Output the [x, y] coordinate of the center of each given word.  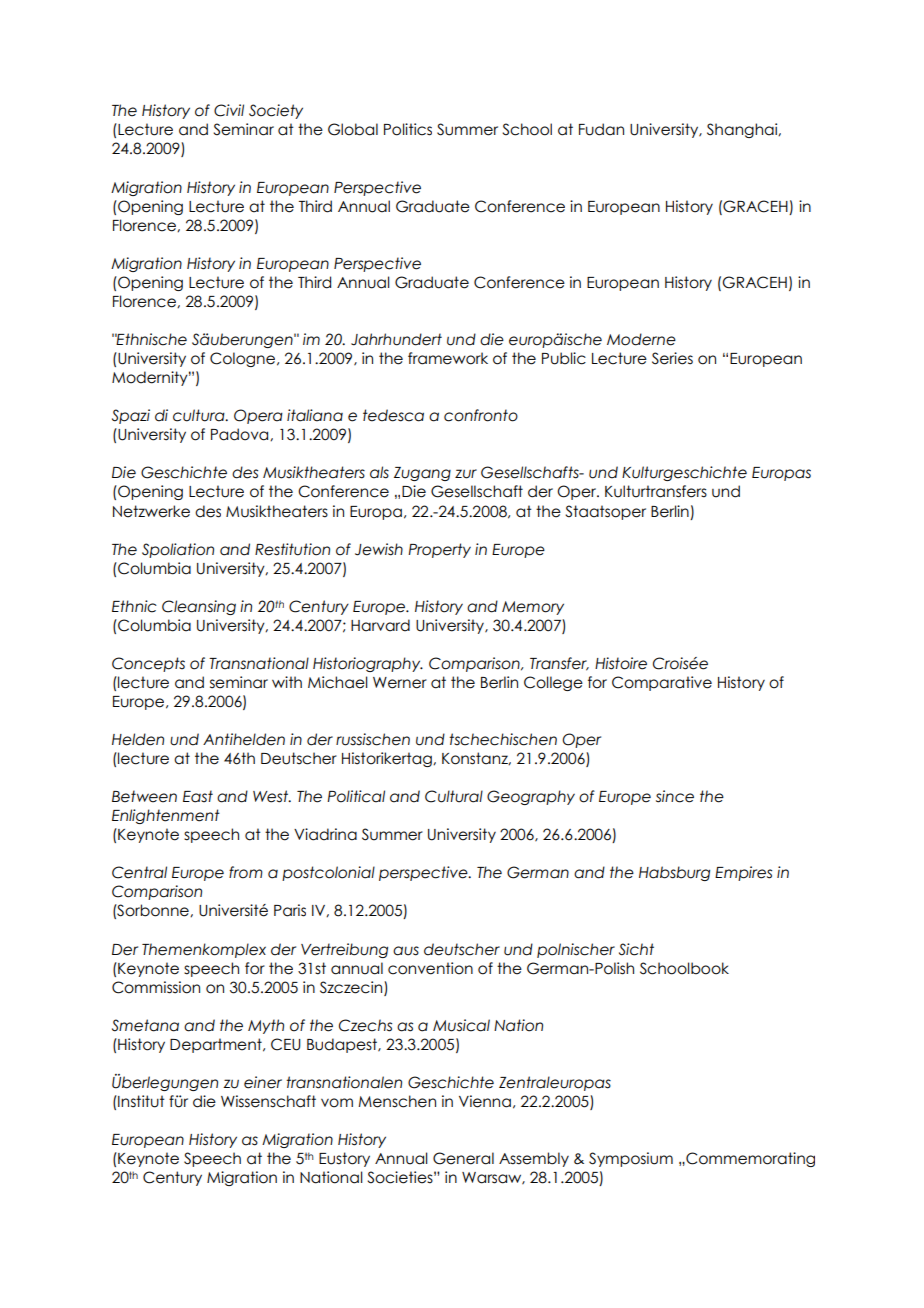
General [463, 1158]
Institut [140, 1101]
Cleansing [199, 607]
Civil [229, 110]
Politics [408, 129]
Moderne [641, 339]
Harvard [380, 625]
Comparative [662, 683]
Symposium [631, 1159]
